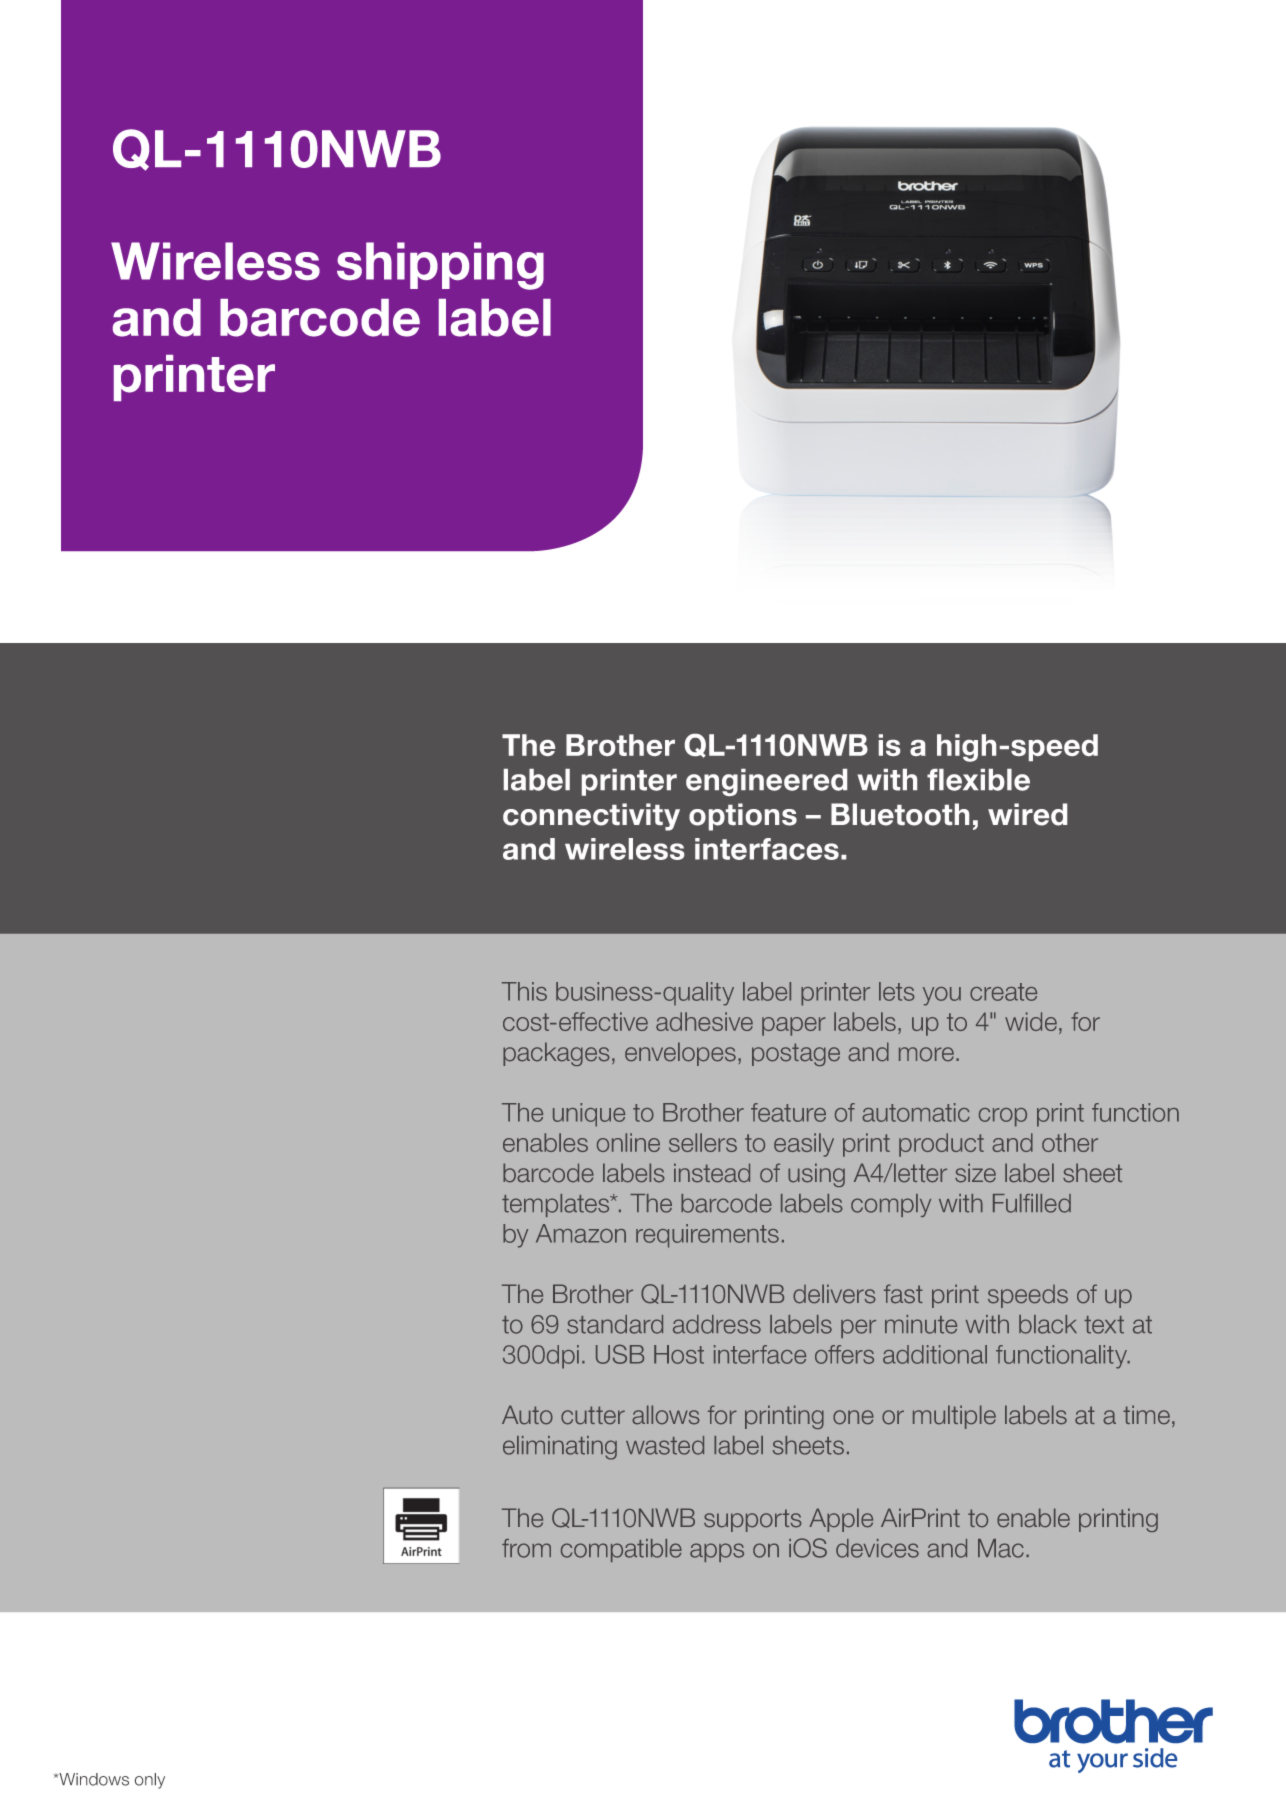 The height and width of the screenshot is (1819, 1286). Describe the element at coordinates (1031, 1021) in the screenshot. I see `wide` at that location.
